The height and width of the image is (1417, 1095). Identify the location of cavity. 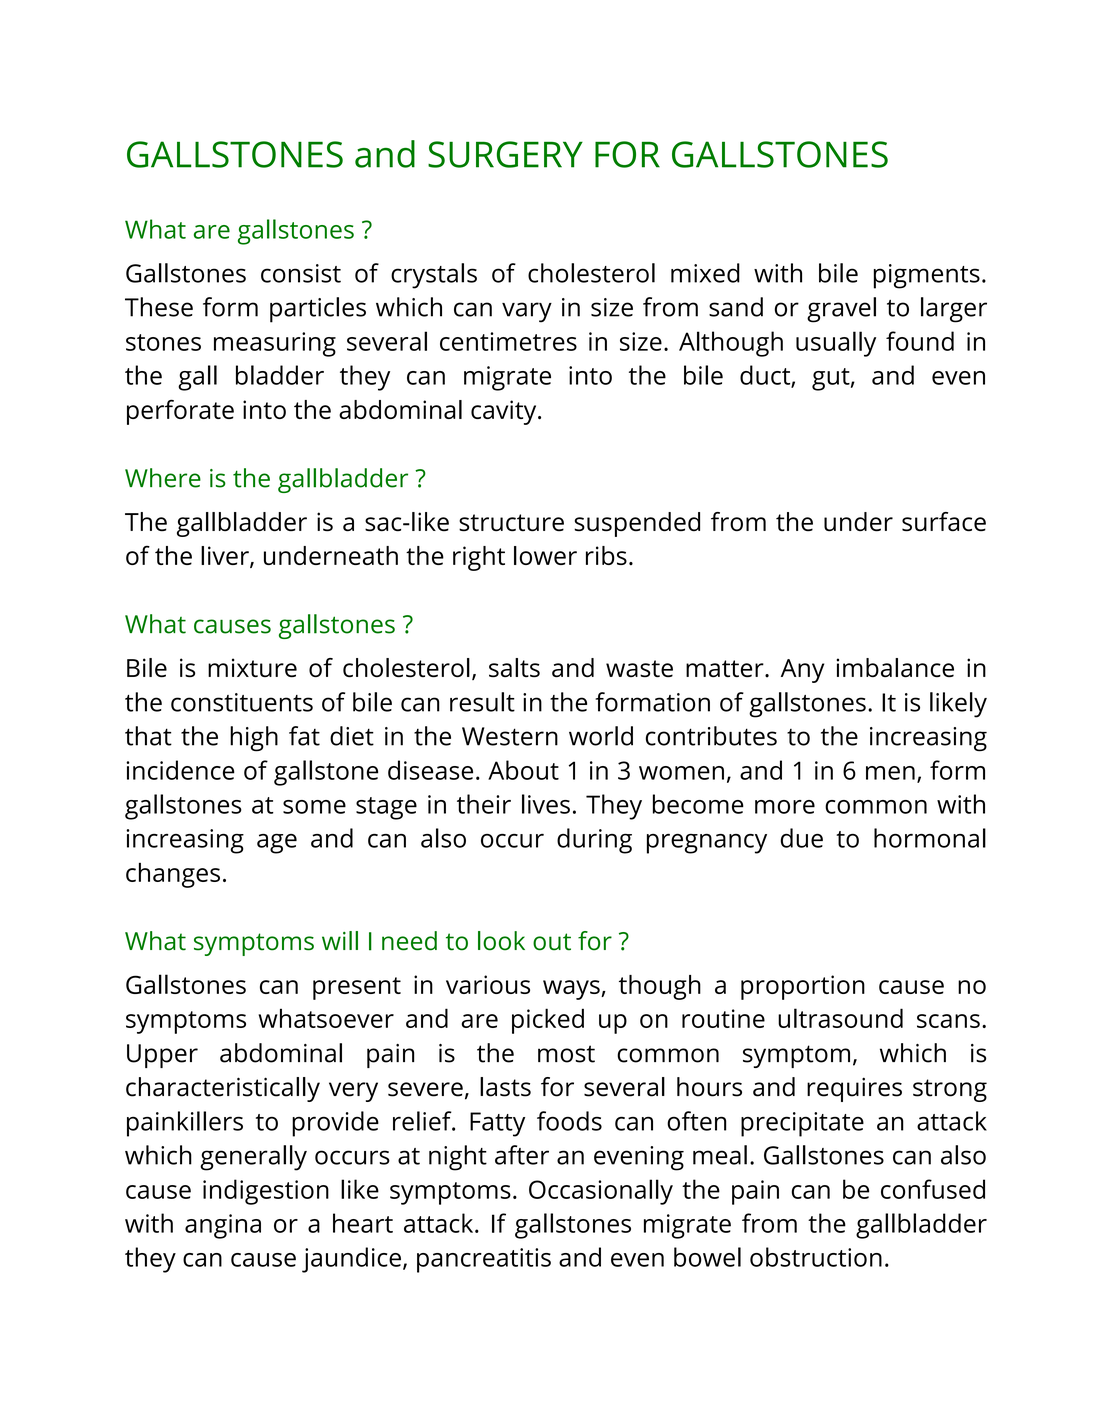
(505, 412).
